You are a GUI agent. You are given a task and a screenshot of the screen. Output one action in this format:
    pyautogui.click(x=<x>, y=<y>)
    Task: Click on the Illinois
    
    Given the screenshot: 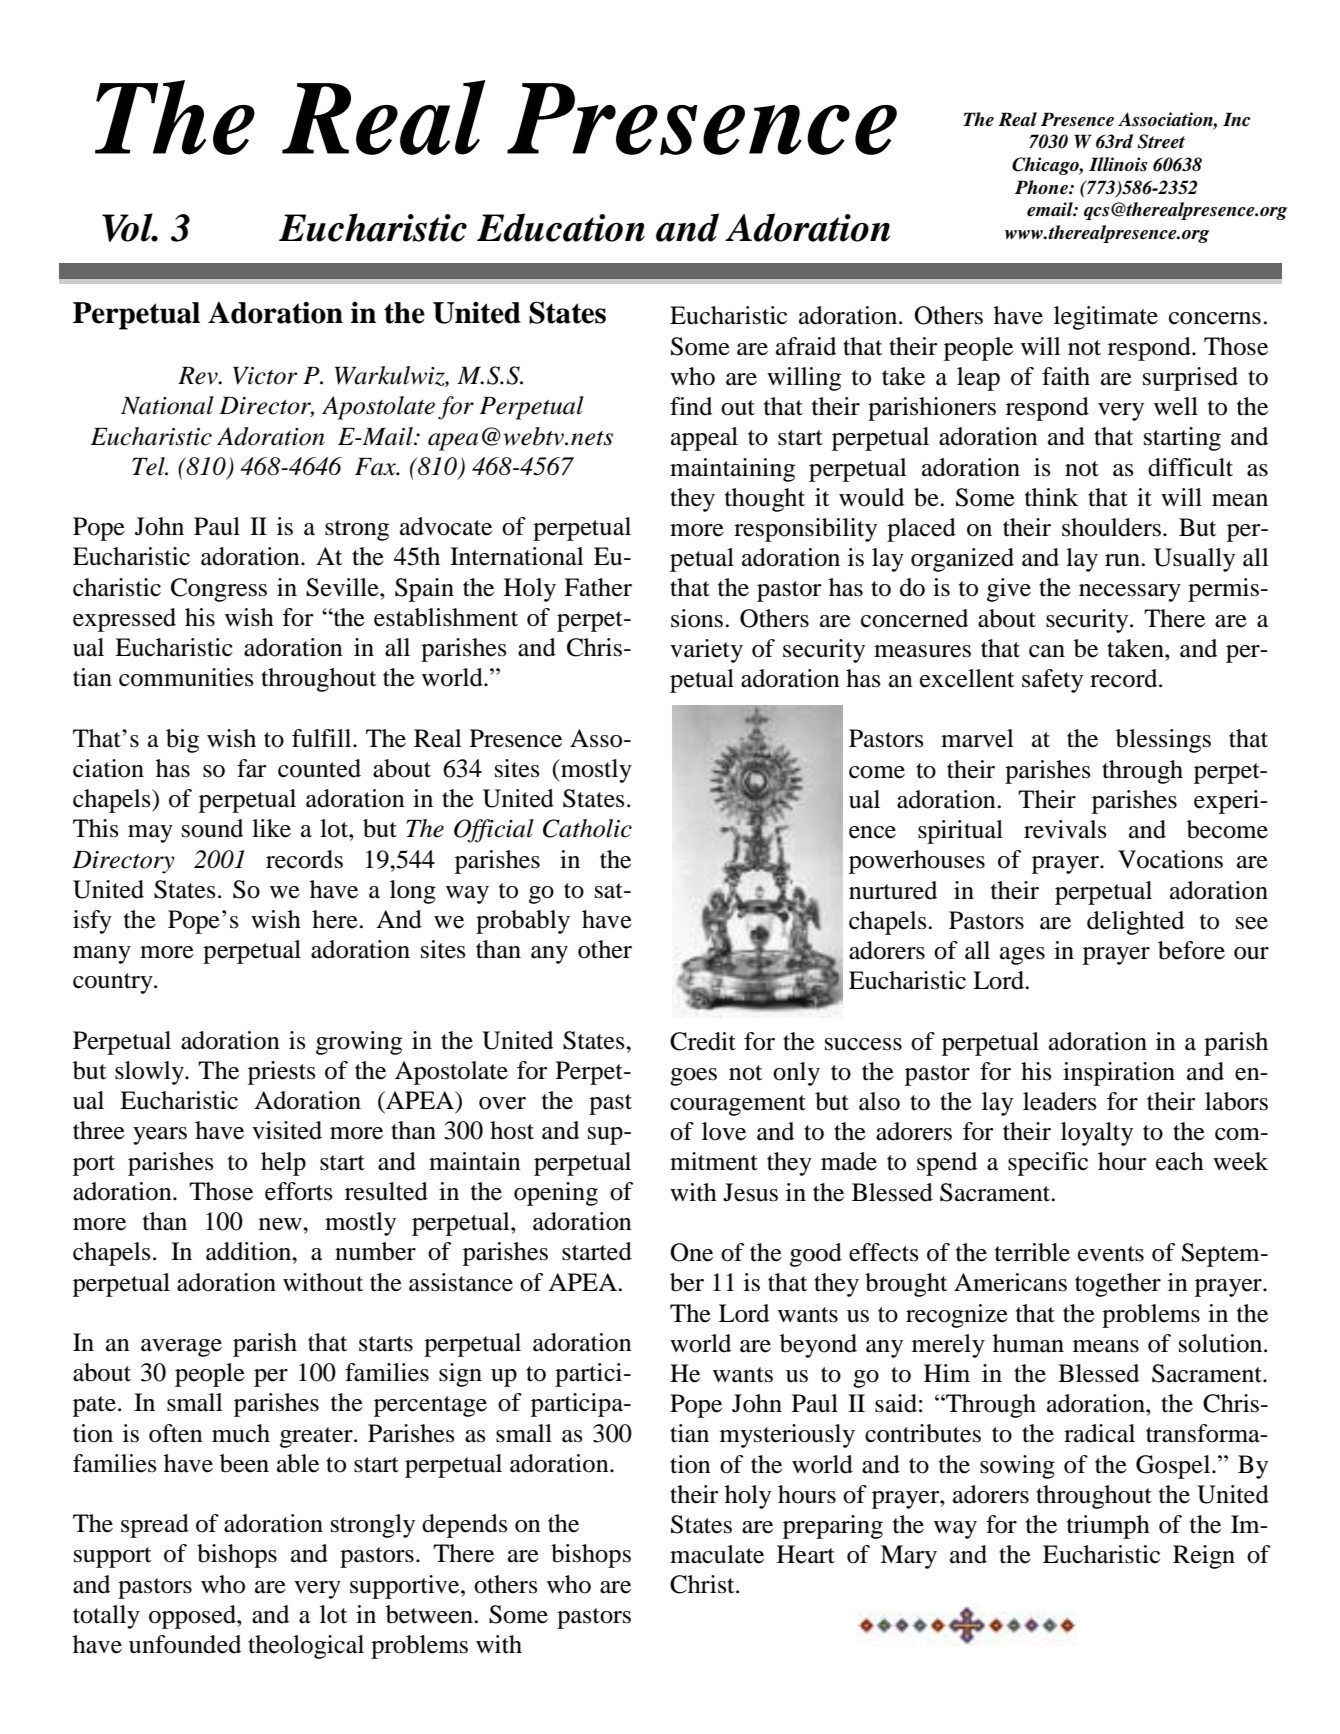 What is the action you would take?
    pyautogui.click(x=1118, y=164)
